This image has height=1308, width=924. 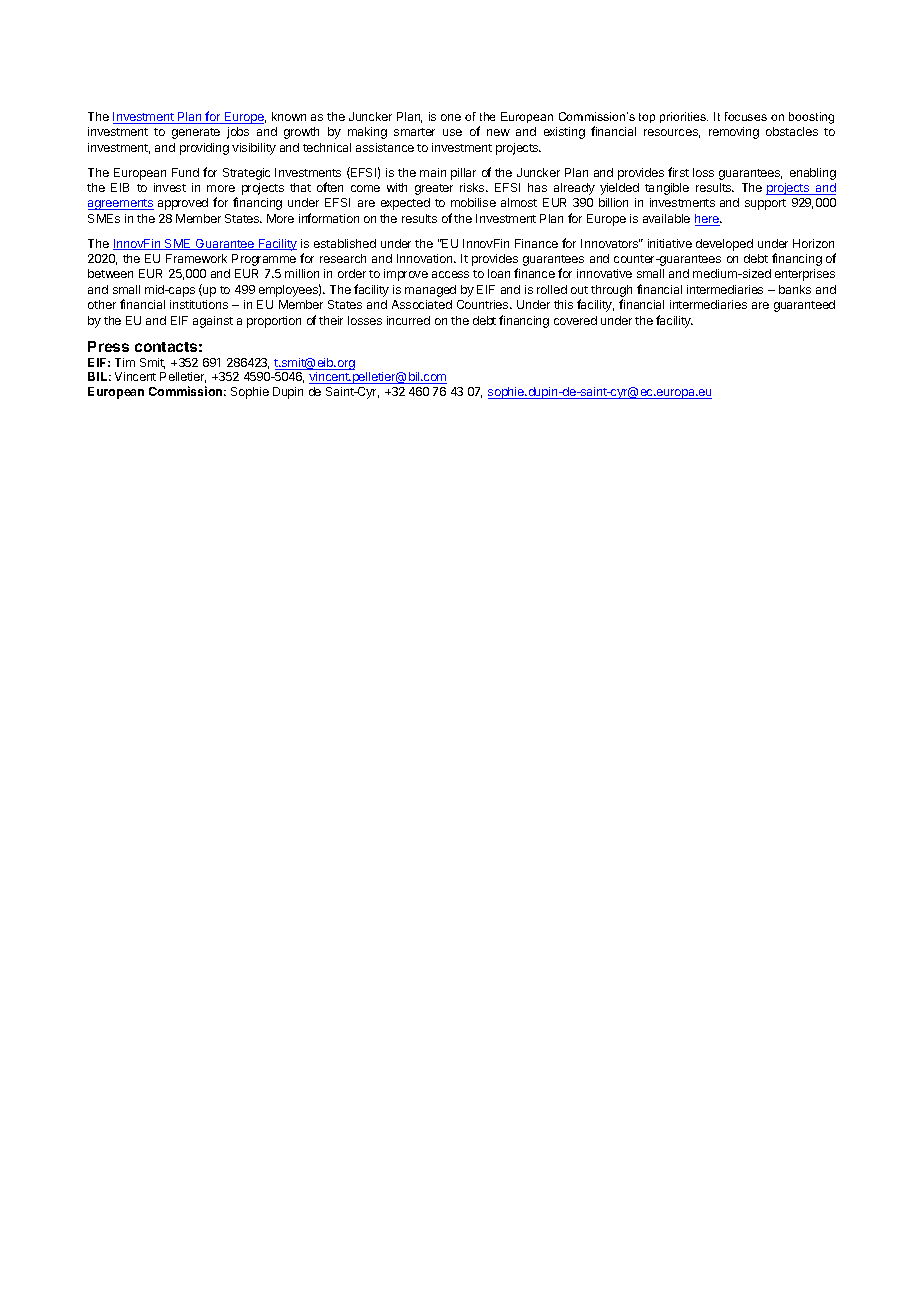 I want to click on focuses, so click(x=746, y=116).
